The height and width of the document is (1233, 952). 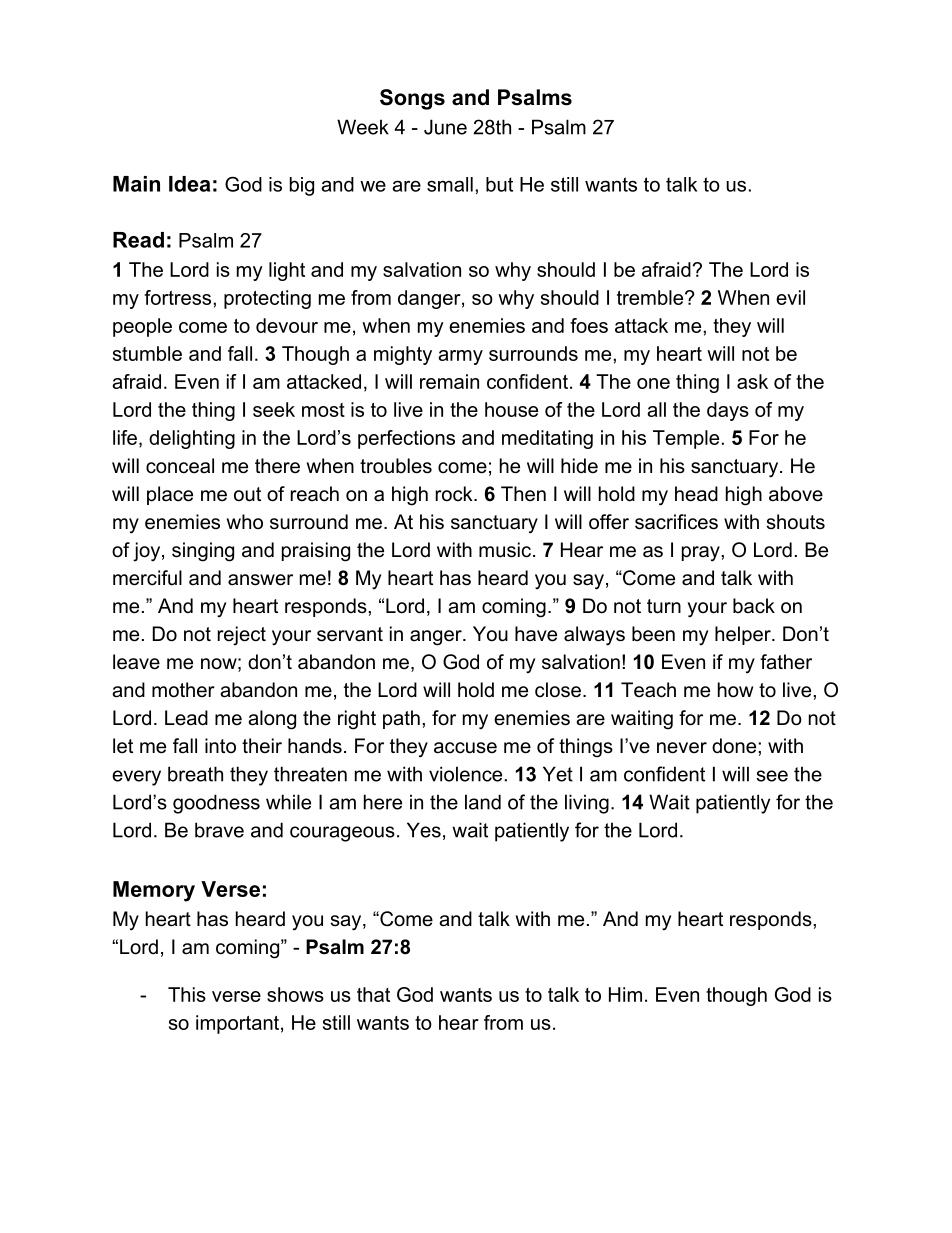 I want to click on Idea, so click(x=189, y=184).
